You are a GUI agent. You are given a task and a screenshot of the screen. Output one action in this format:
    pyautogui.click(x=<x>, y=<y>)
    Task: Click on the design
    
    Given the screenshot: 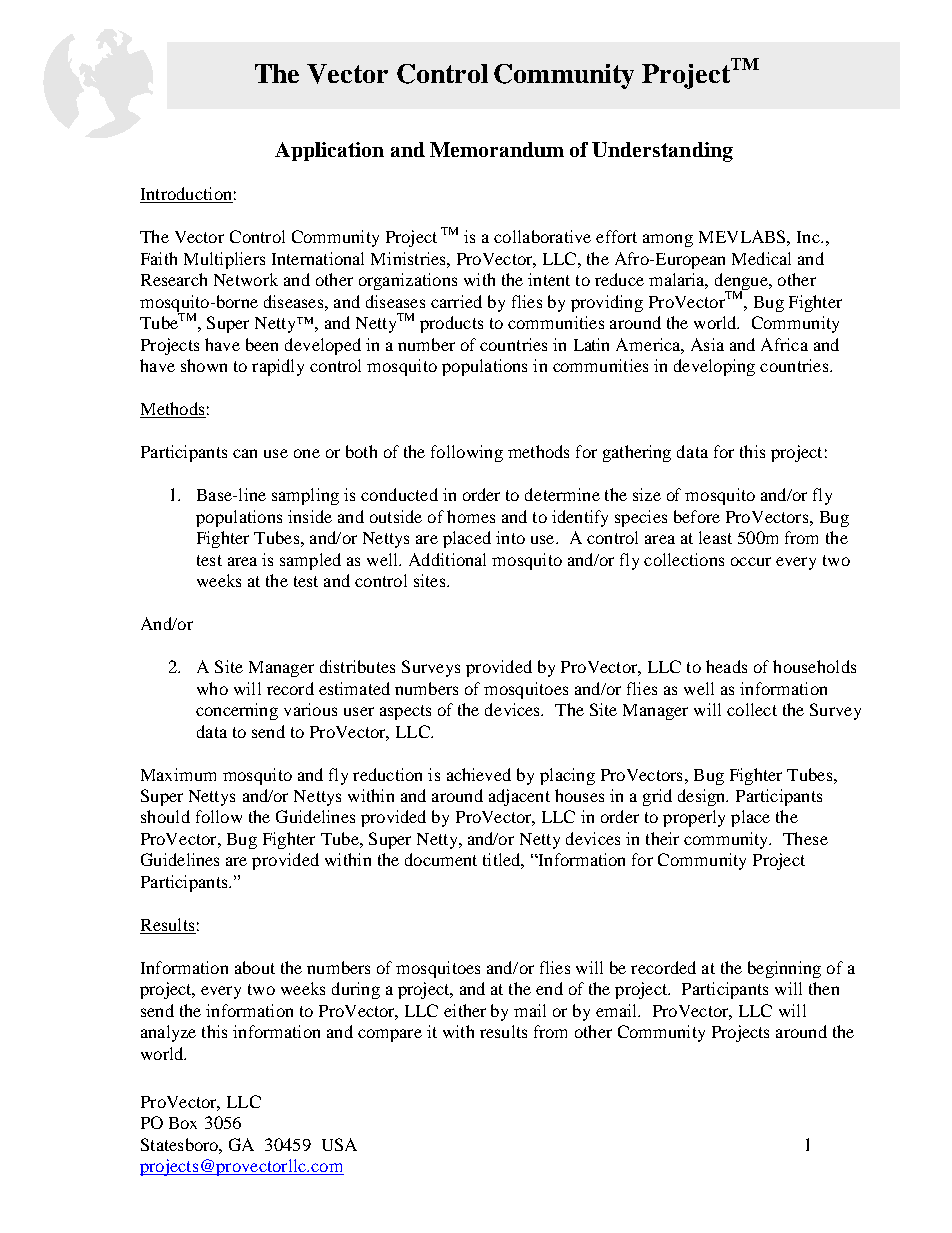 What is the action you would take?
    pyautogui.click(x=703, y=797)
